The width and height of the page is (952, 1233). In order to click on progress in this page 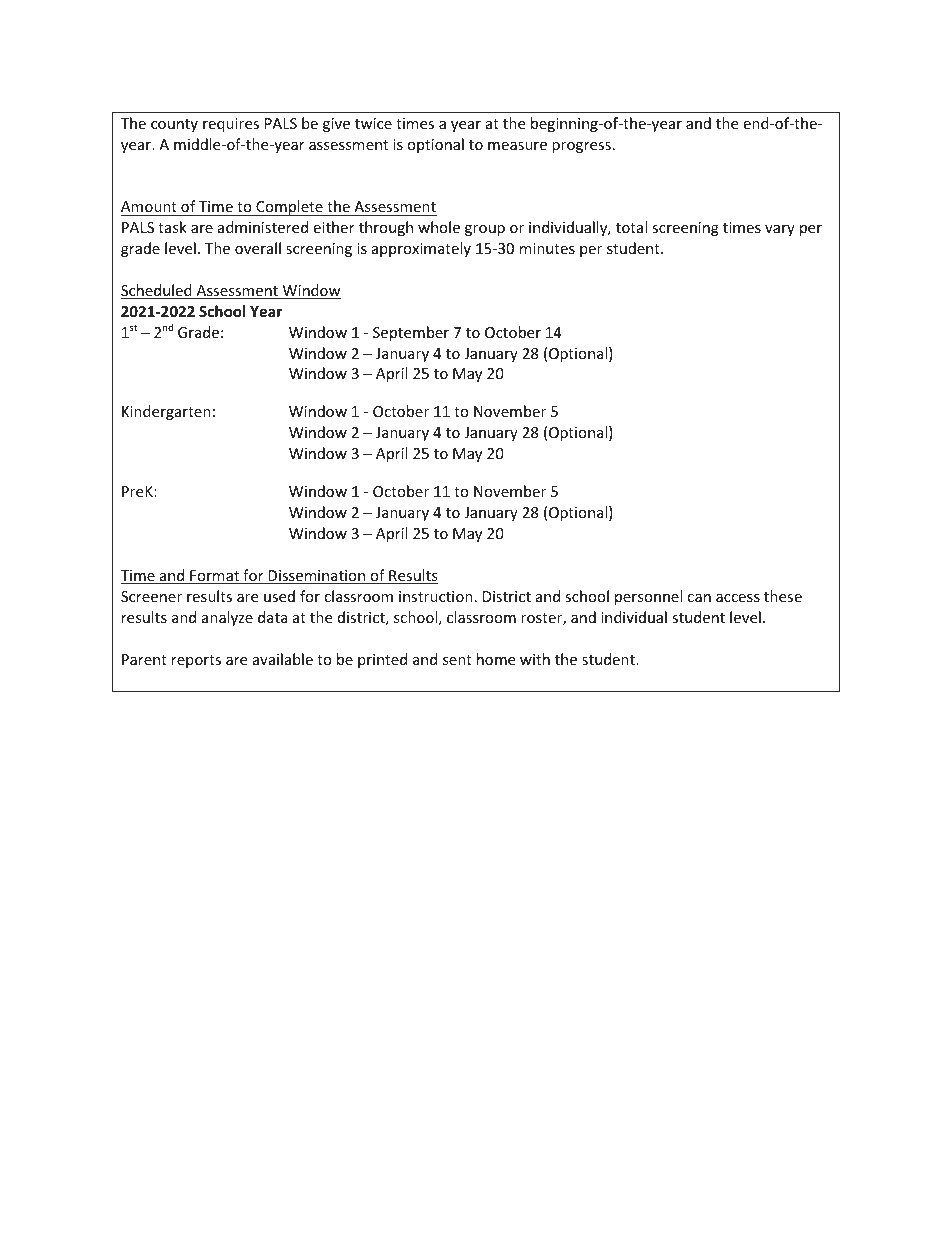, I will do `click(581, 147)`.
